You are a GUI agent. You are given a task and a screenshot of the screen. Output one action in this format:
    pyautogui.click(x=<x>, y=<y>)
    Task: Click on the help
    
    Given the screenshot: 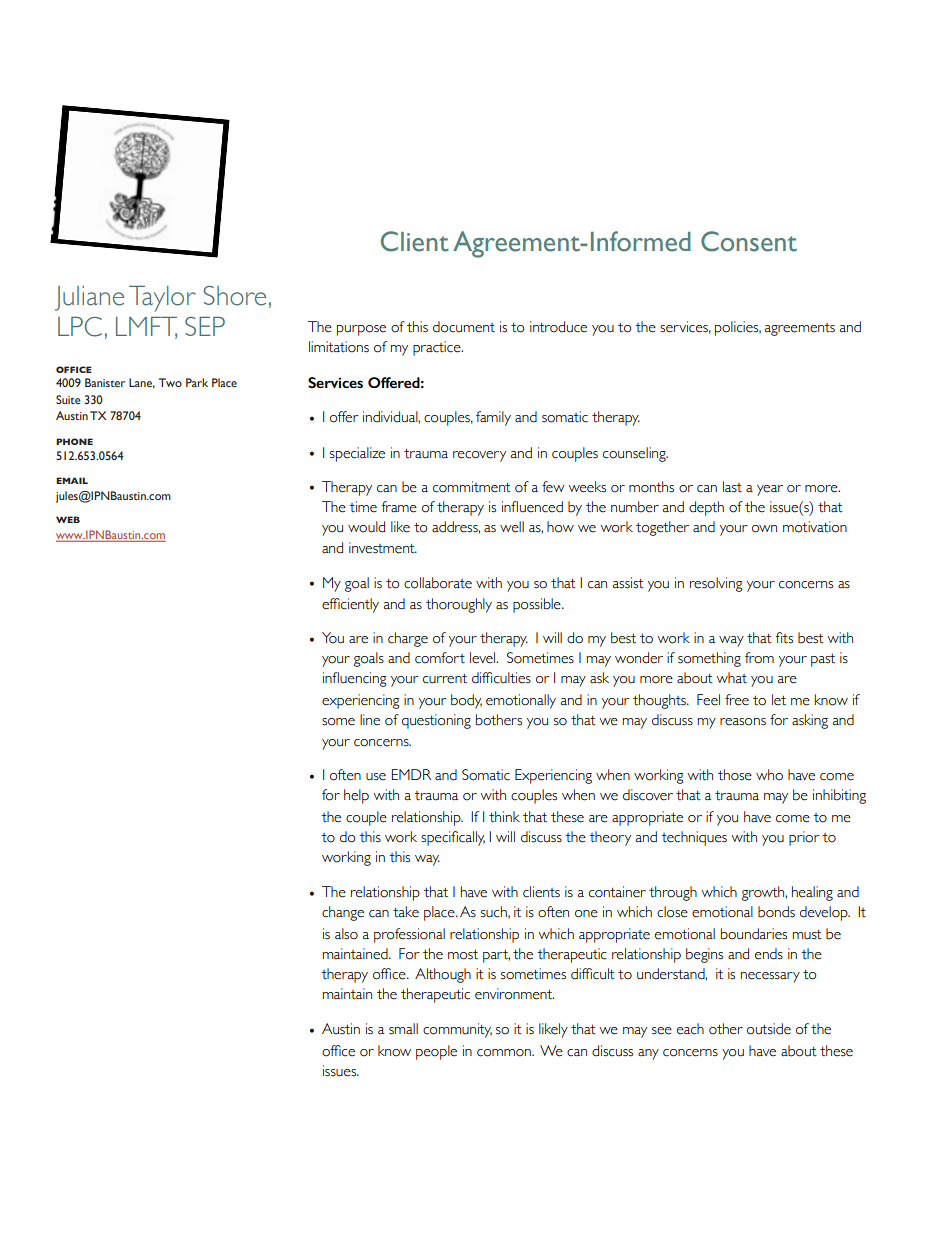 What is the action you would take?
    pyautogui.click(x=356, y=796)
